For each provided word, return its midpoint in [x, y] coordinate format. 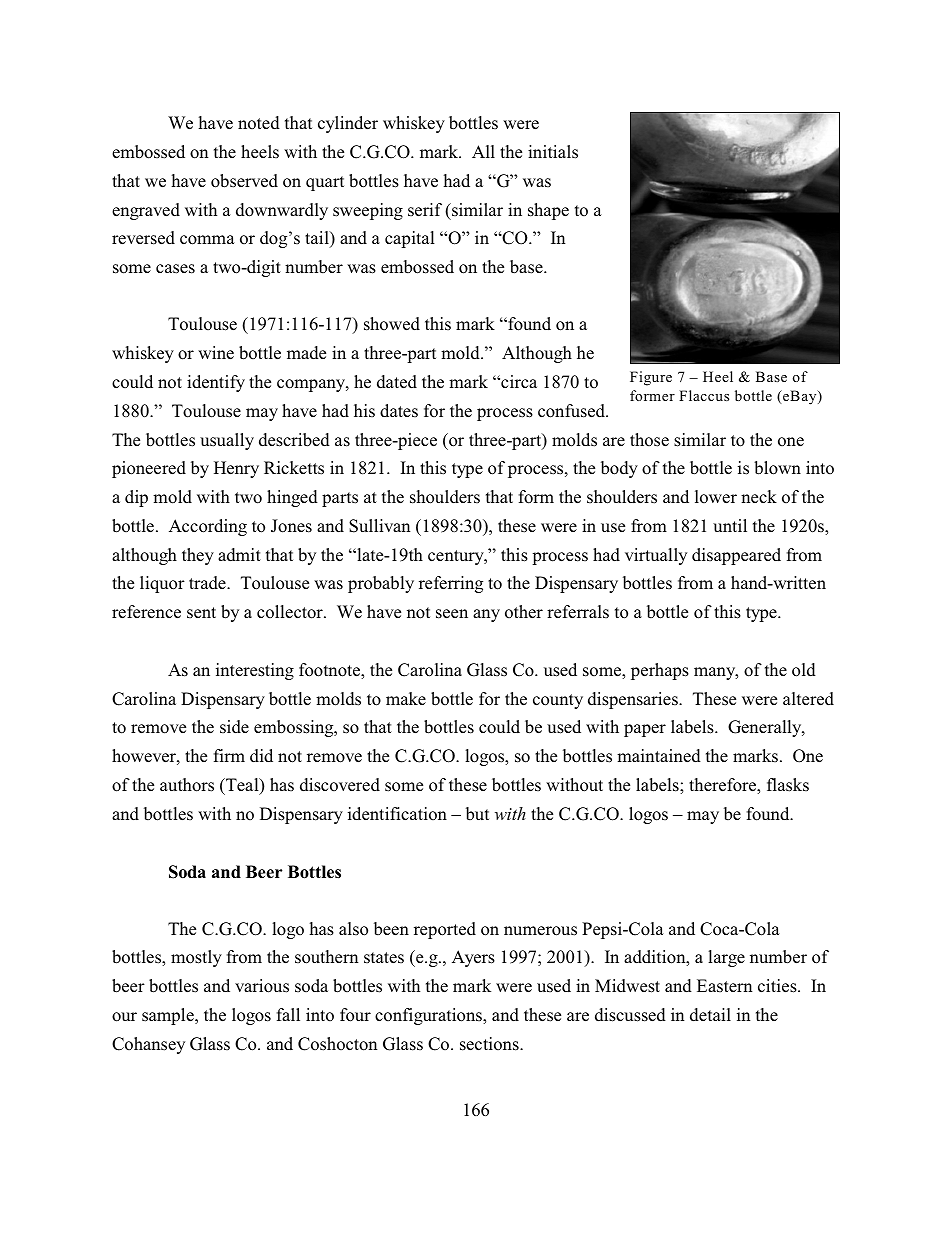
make [406, 698]
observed [244, 181]
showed [392, 324]
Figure [651, 378]
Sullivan [379, 526]
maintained [659, 756]
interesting [255, 671]
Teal [242, 786]
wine [216, 353]
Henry [236, 469]
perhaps [660, 671]
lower [716, 497]
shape [548, 211]
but [477, 813]
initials [553, 152]
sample [169, 1016]
